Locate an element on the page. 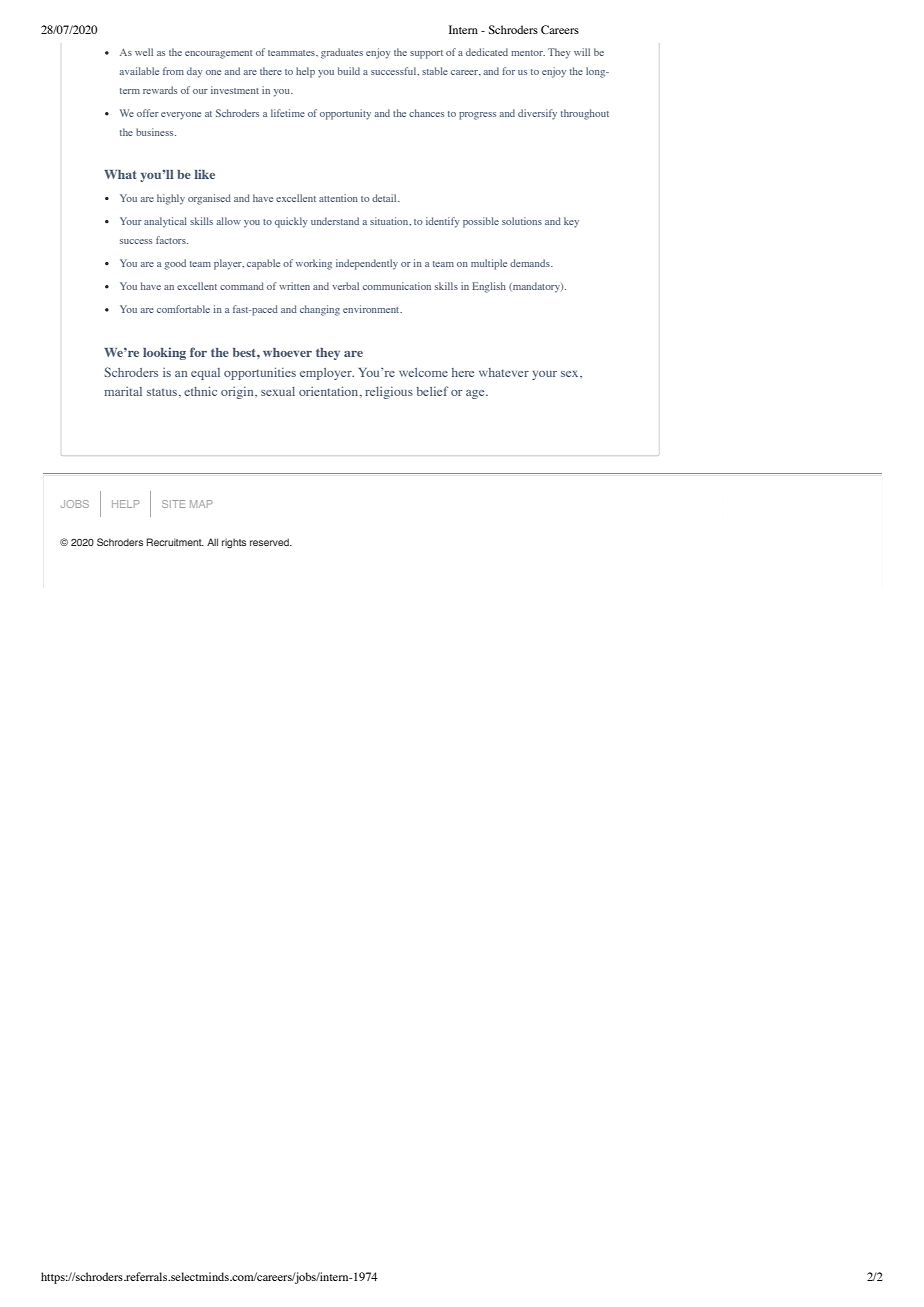  from is located at coordinates (173, 71).
